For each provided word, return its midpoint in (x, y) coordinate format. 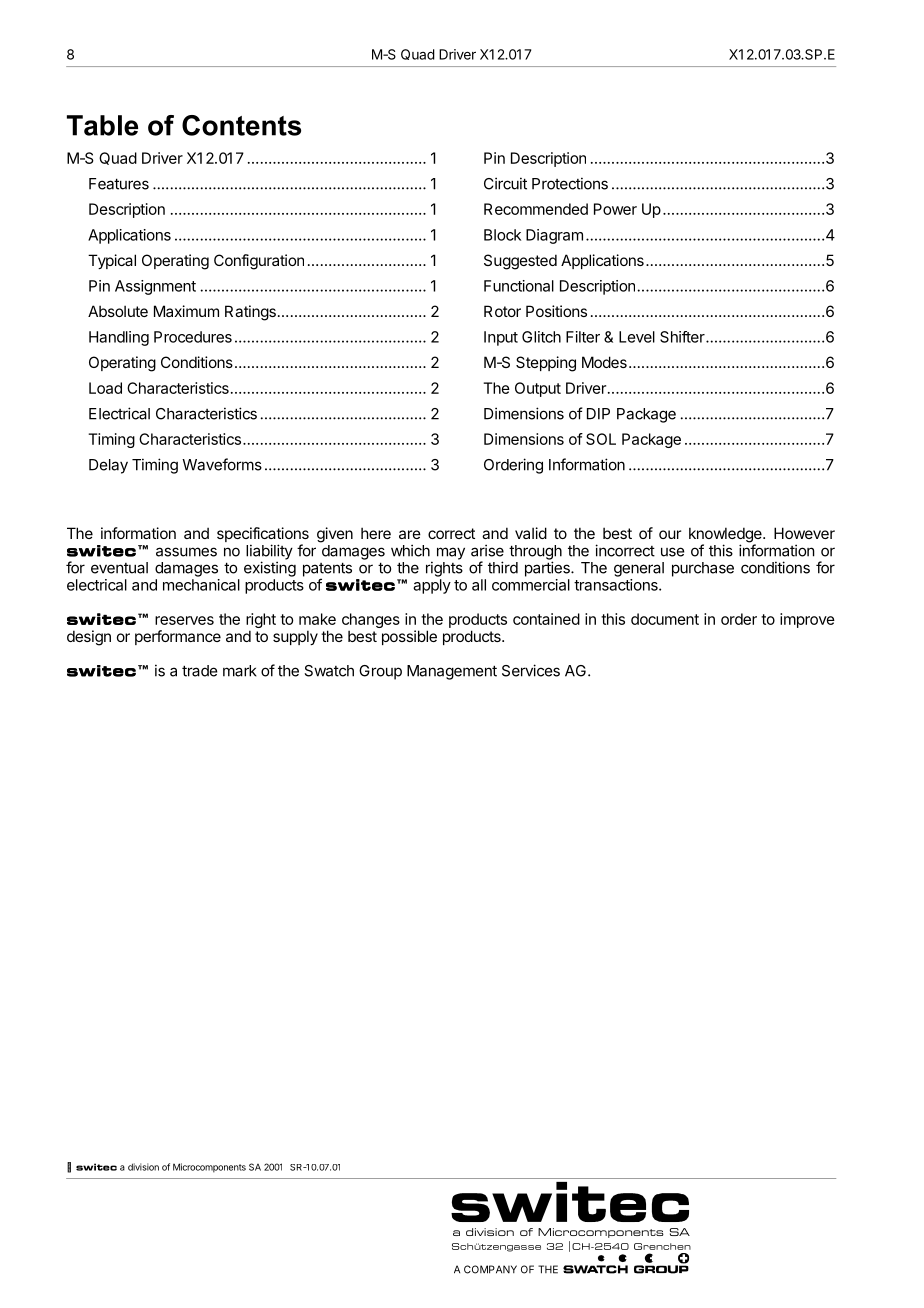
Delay (108, 466)
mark (240, 671)
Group (380, 672)
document (665, 619)
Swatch (329, 671)
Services (531, 670)
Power (615, 209)
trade (200, 671)
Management (452, 672)
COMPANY (490, 1269)
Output (538, 389)
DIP (598, 414)
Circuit (505, 183)
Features (119, 184)
